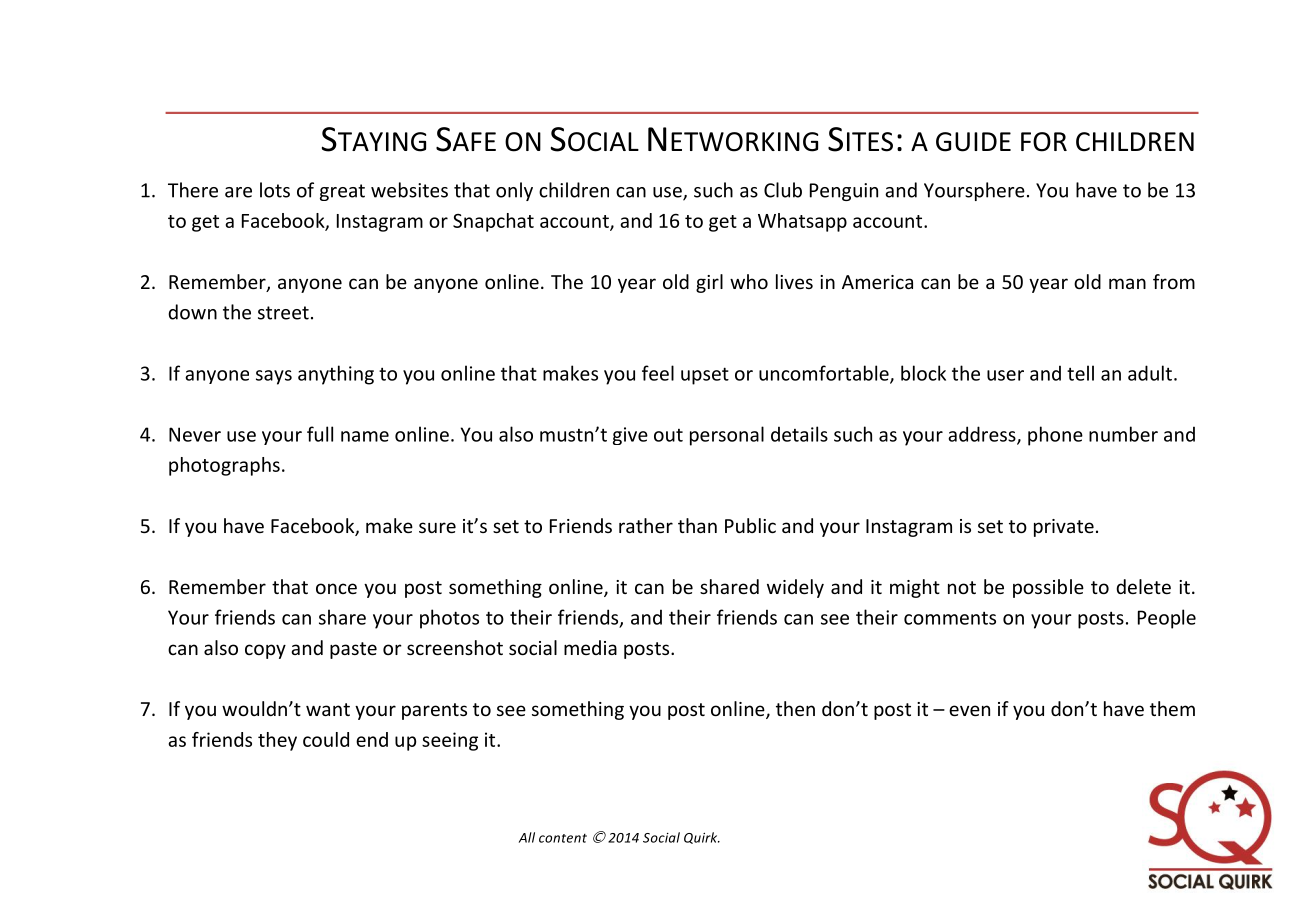  What do you see at coordinates (277, 741) in the document?
I see `they` at bounding box center [277, 741].
